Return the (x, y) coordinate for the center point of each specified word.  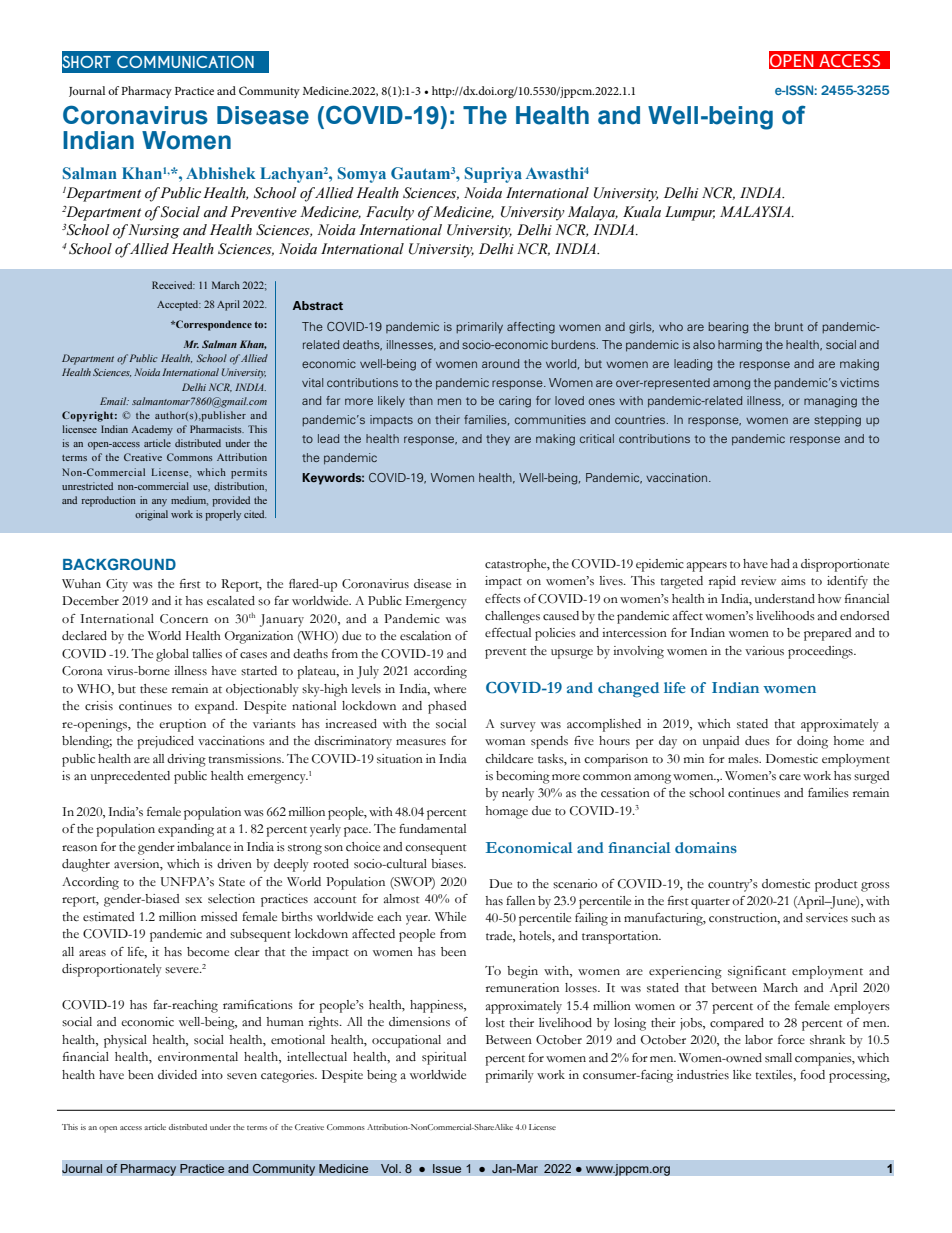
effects (503, 599)
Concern (184, 619)
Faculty (390, 213)
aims (793, 580)
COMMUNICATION (185, 61)
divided (177, 1074)
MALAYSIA (756, 212)
